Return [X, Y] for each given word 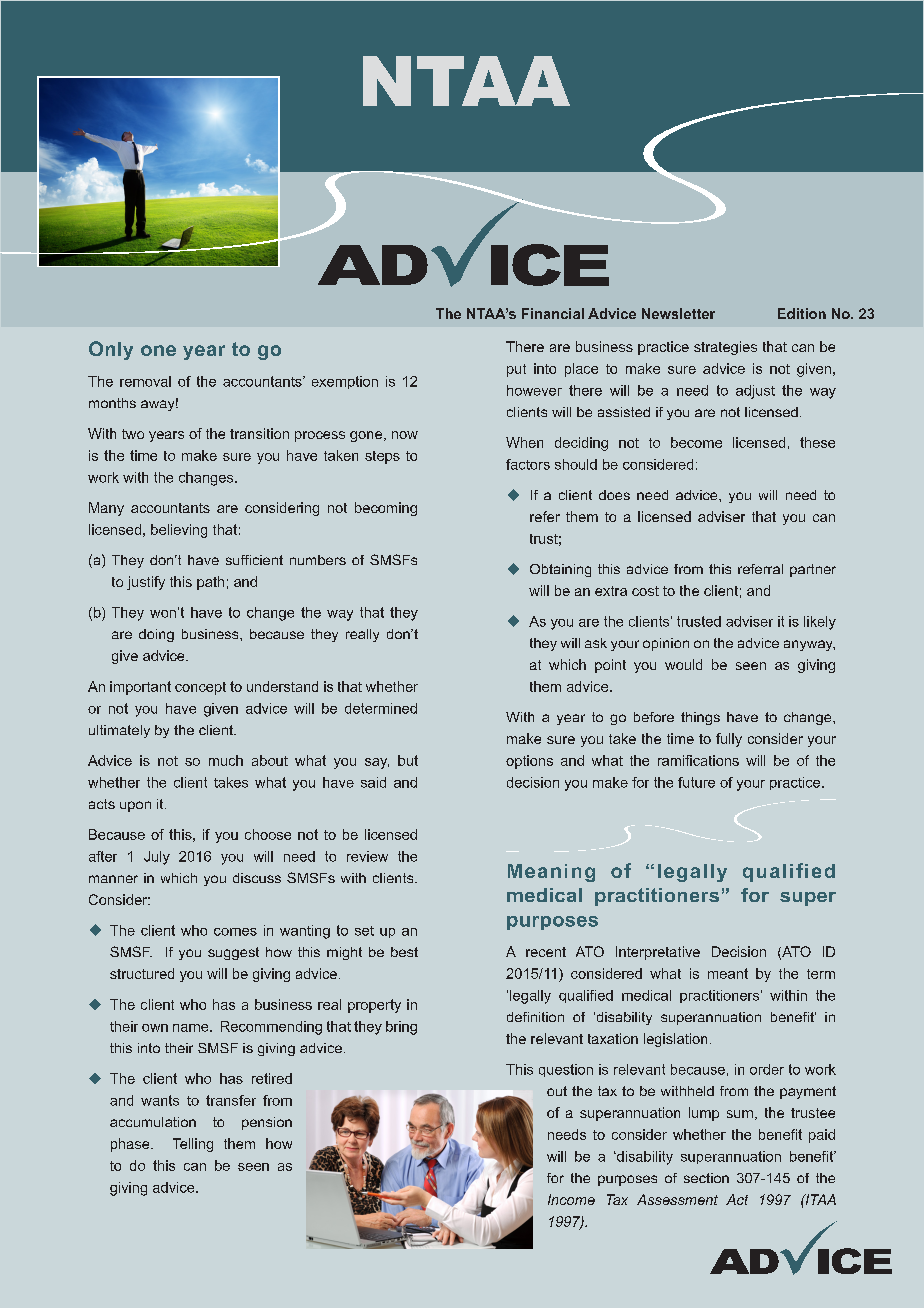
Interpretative [658, 953]
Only [111, 350]
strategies [725, 348]
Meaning [551, 873]
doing [156, 635]
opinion [666, 644]
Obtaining [560, 570]
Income [571, 1199]
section [706, 1178]
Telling [193, 1145]
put [516, 370]
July [157, 858]
